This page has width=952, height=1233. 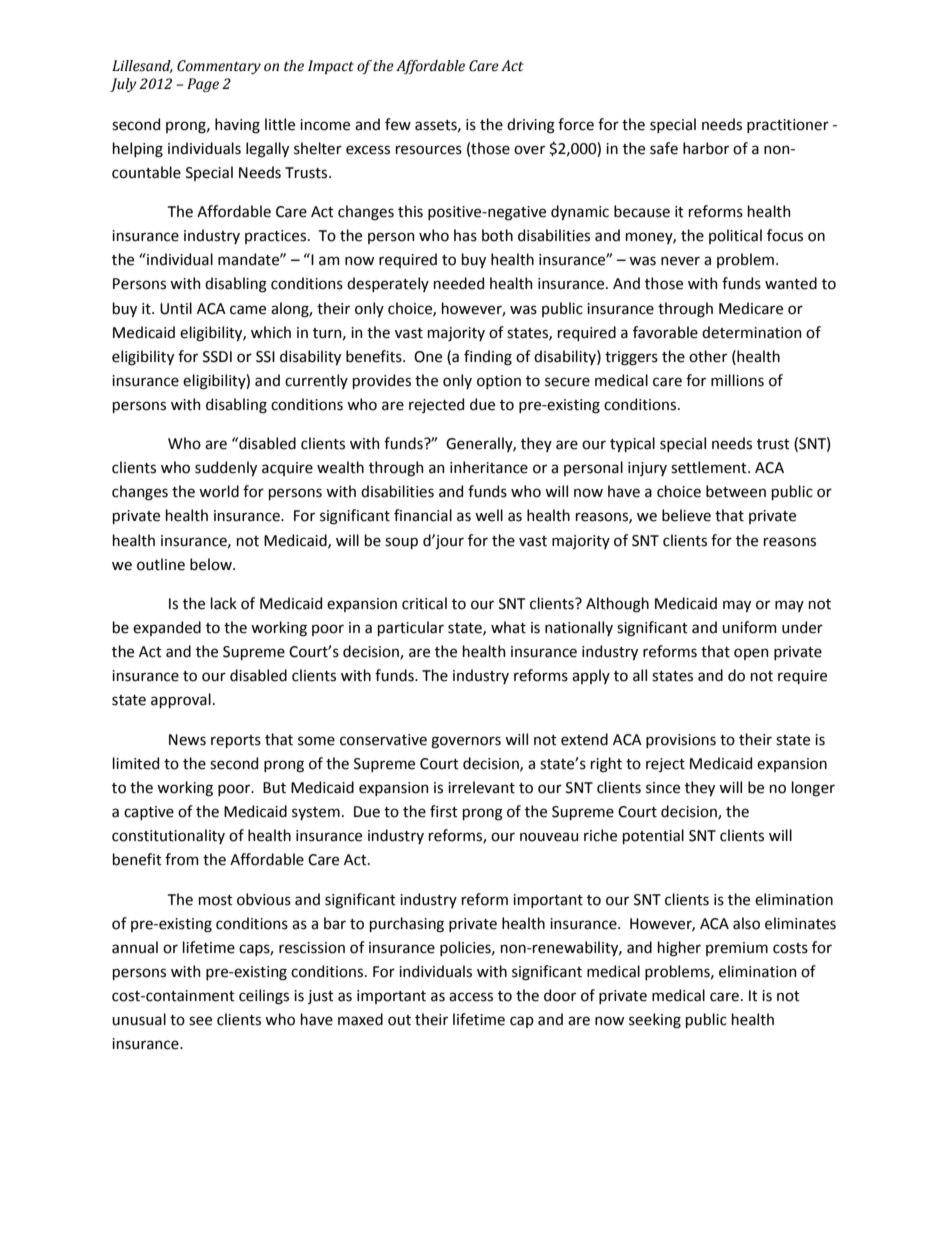 I want to click on Until, so click(x=176, y=308).
